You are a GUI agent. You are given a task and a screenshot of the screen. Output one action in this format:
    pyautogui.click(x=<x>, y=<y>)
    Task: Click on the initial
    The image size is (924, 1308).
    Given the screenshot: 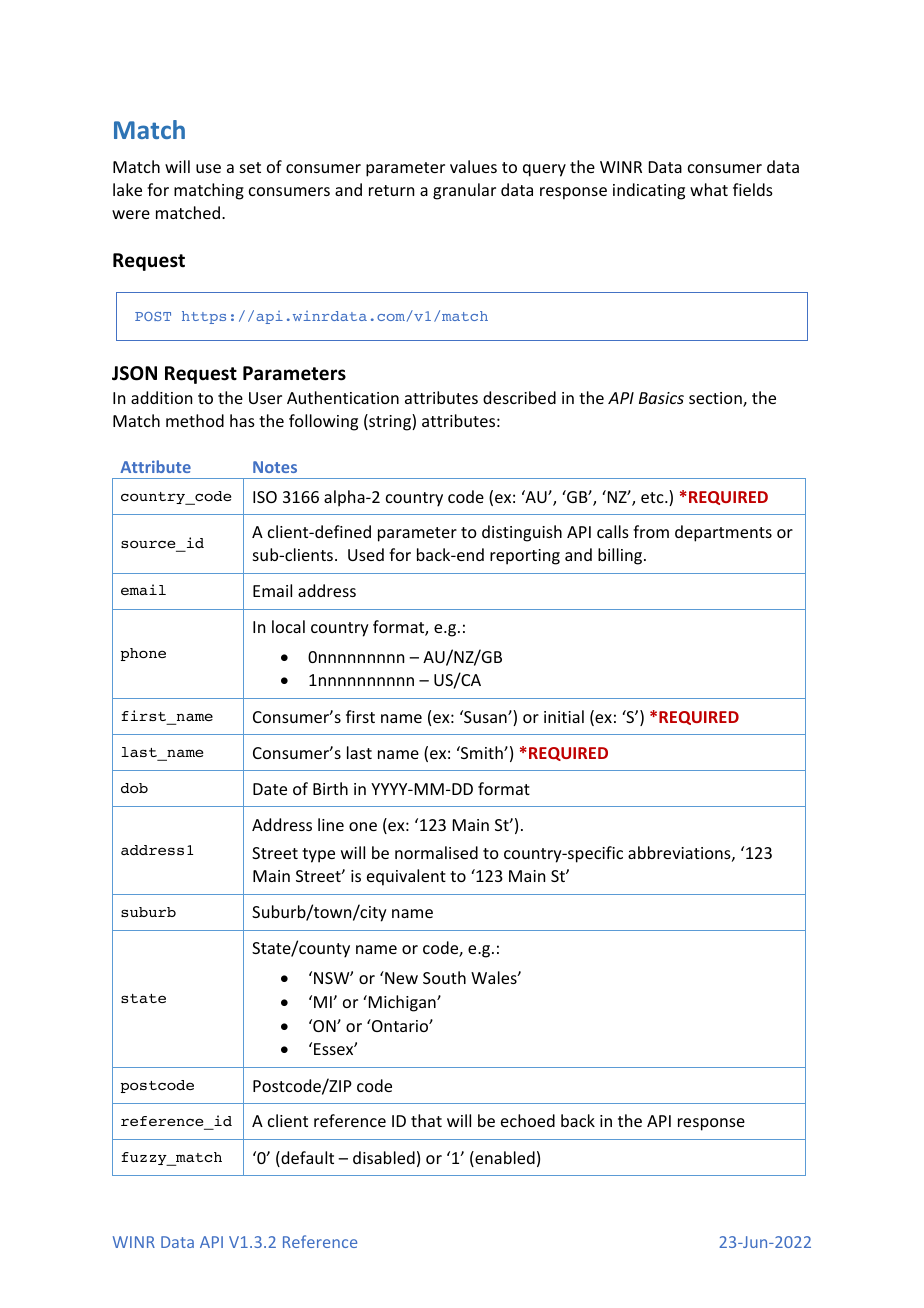 What is the action you would take?
    pyautogui.click(x=564, y=716)
